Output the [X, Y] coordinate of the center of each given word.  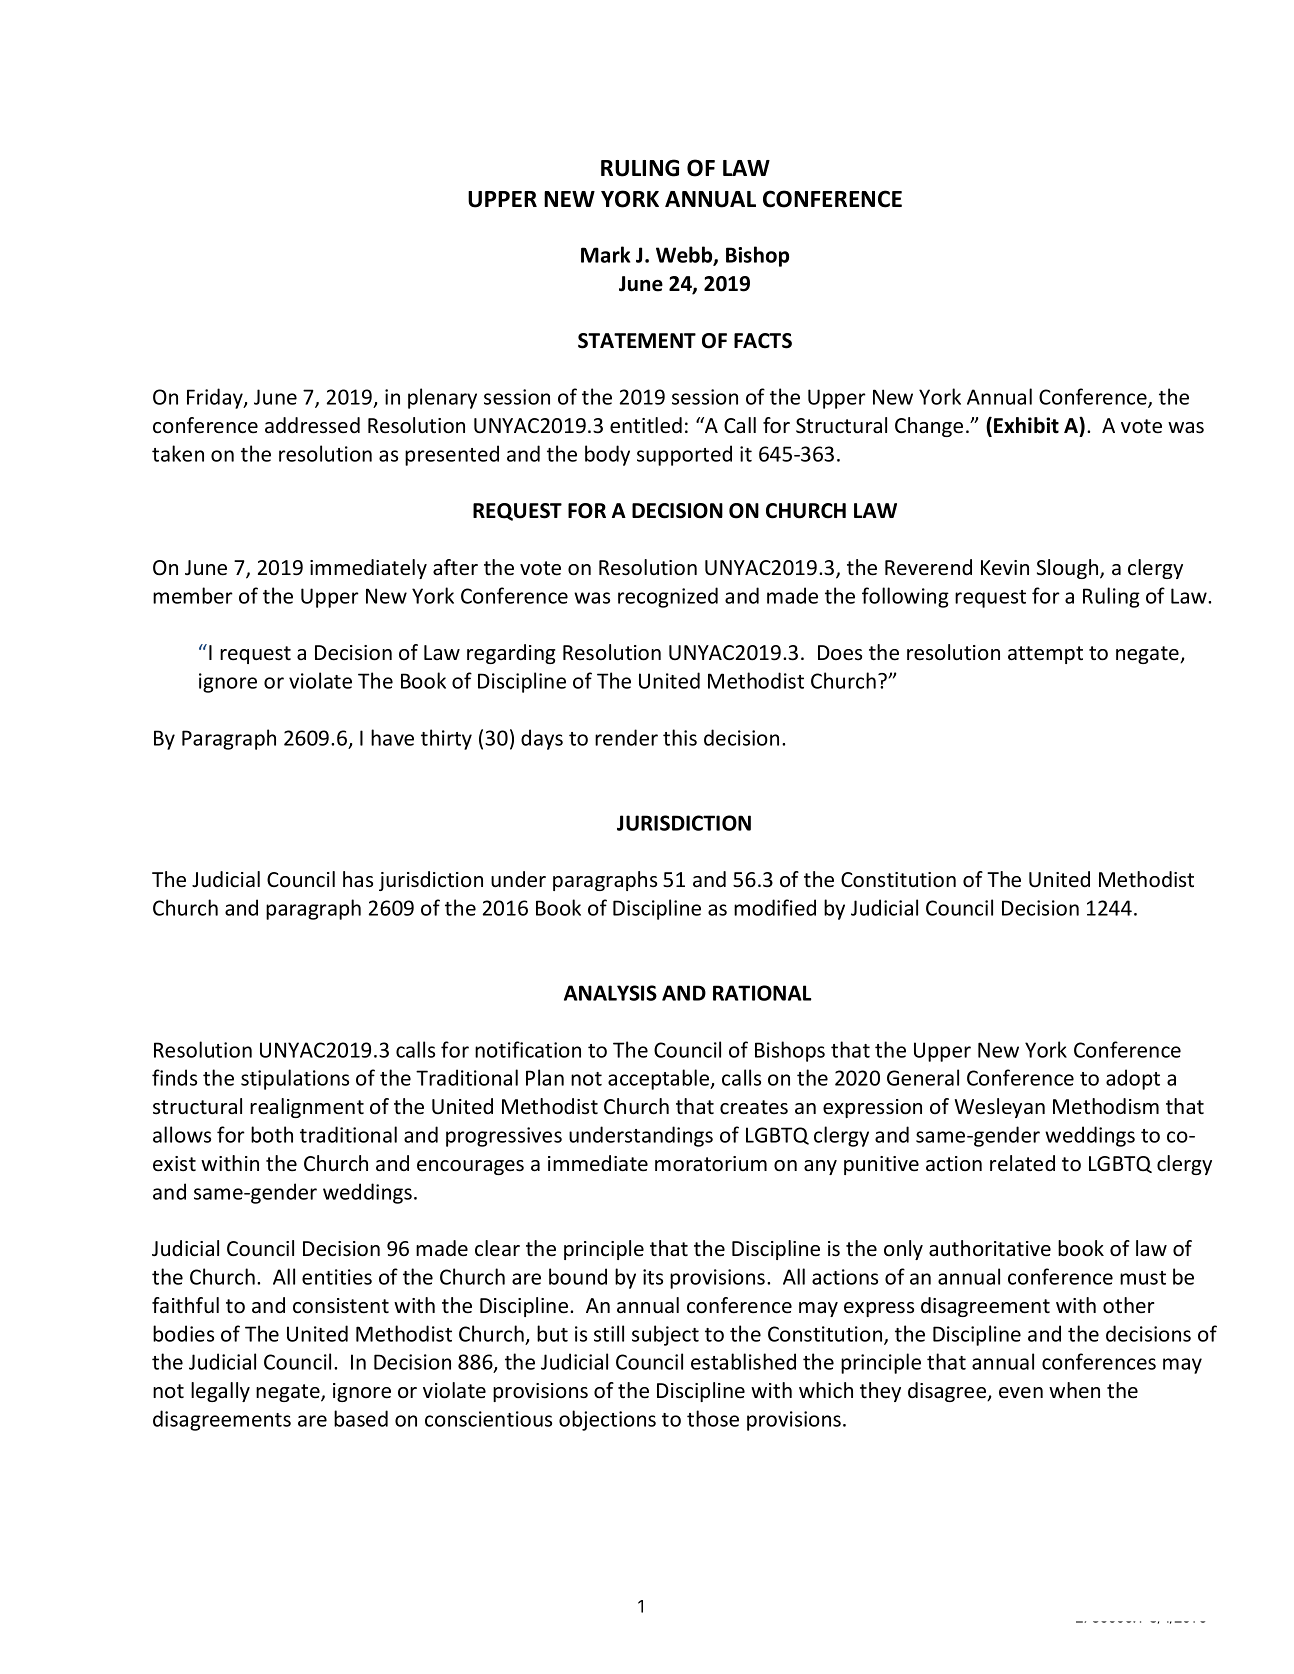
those [713, 1418]
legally [220, 1392]
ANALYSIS [610, 993]
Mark [605, 254]
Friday [216, 398]
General [923, 1077]
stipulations [295, 1079]
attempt [1045, 655]
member [193, 595]
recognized [668, 597]
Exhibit [1026, 425]
